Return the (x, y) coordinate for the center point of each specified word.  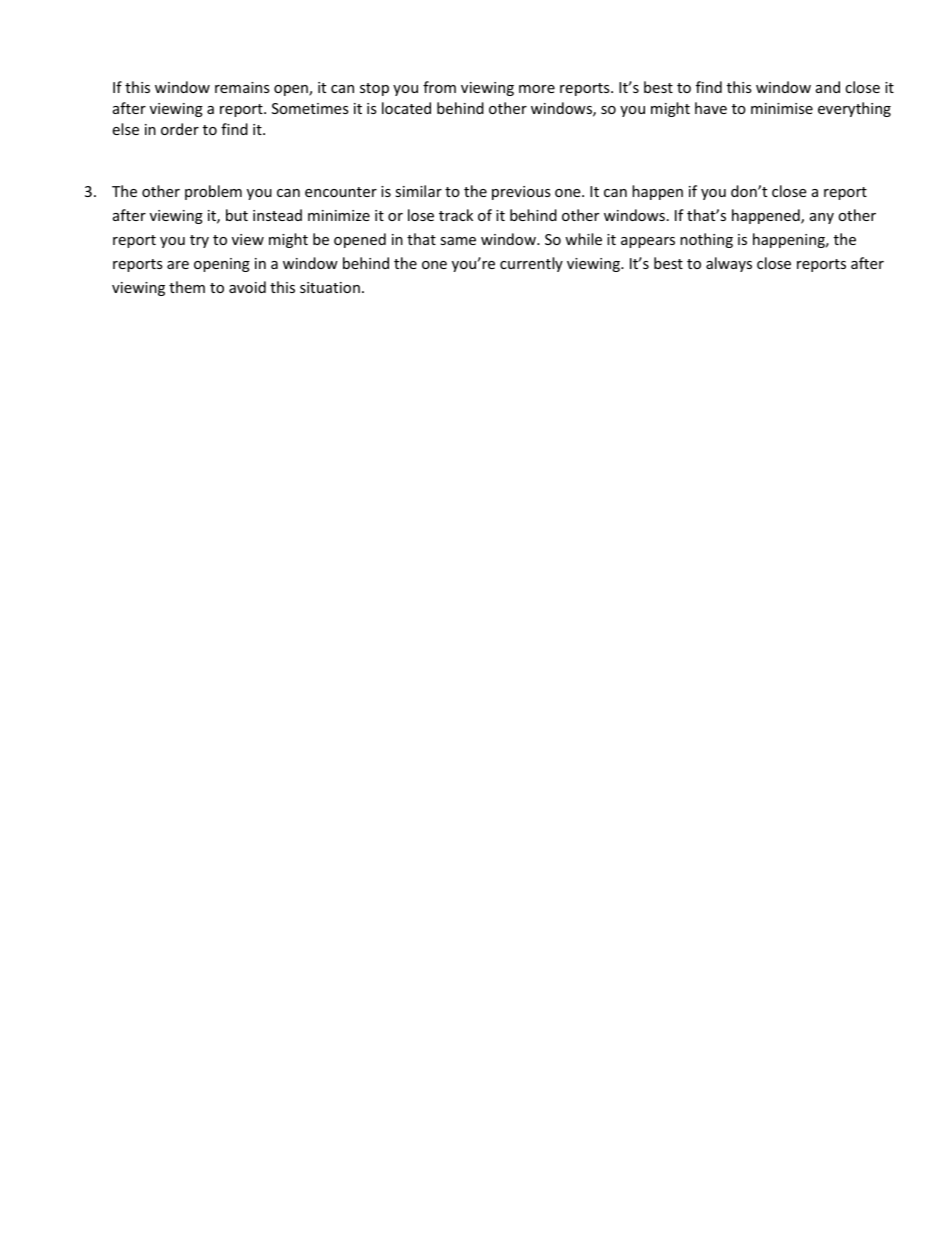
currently (531, 264)
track (456, 215)
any (822, 218)
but (237, 215)
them (187, 287)
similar (418, 191)
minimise (782, 108)
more (537, 89)
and (828, 87)
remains (242, 87)
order (180, 129)
